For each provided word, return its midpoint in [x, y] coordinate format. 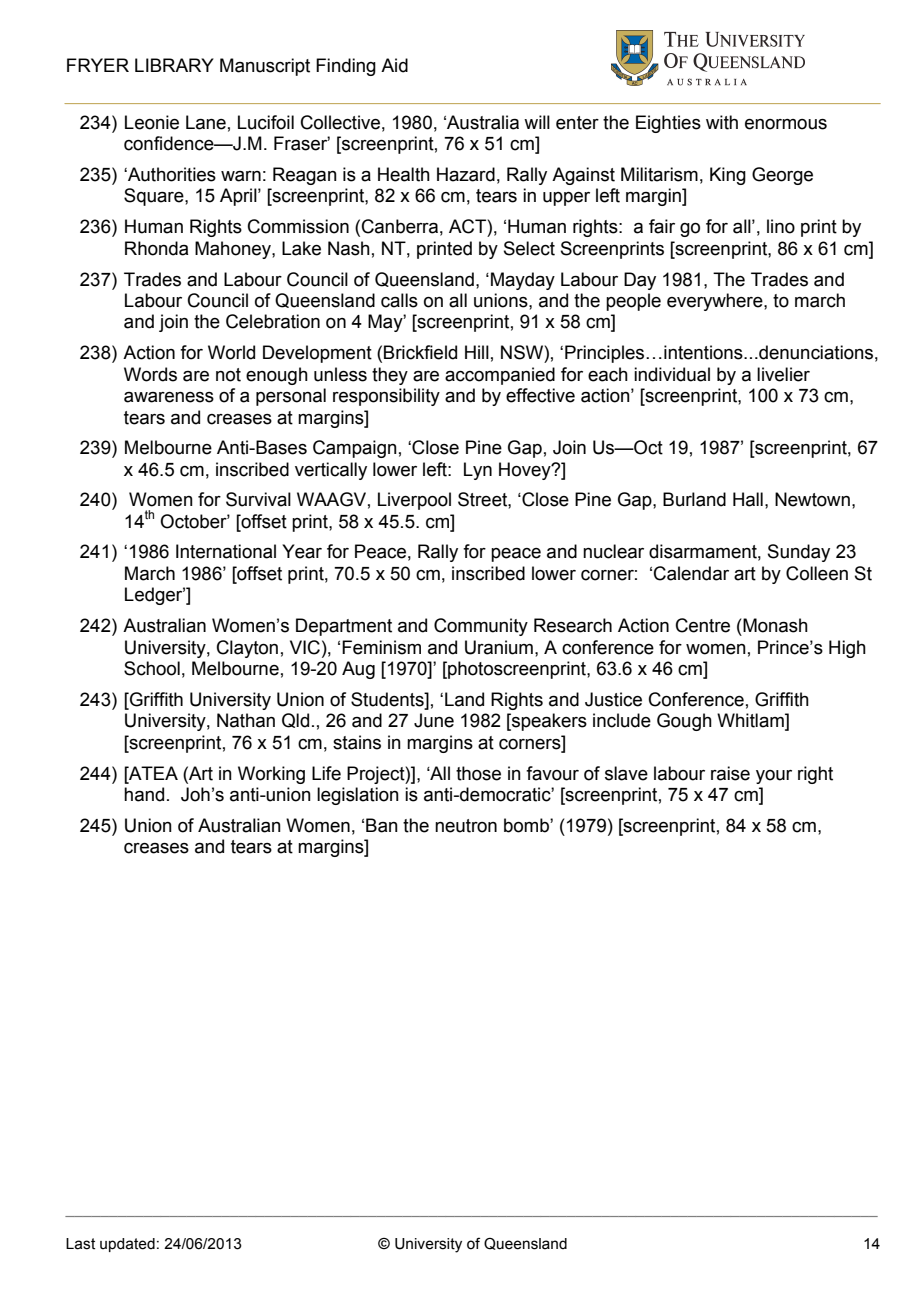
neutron [466, 826]
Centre [703, 625]
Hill [477, 352]
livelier [783, 374]
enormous [786, 124]
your [774, 777]
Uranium [499, 647]
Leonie [152, 122]
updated [127, 1245]
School [152, 668]
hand [144, 794]
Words [150, 374]
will [537, 122]
